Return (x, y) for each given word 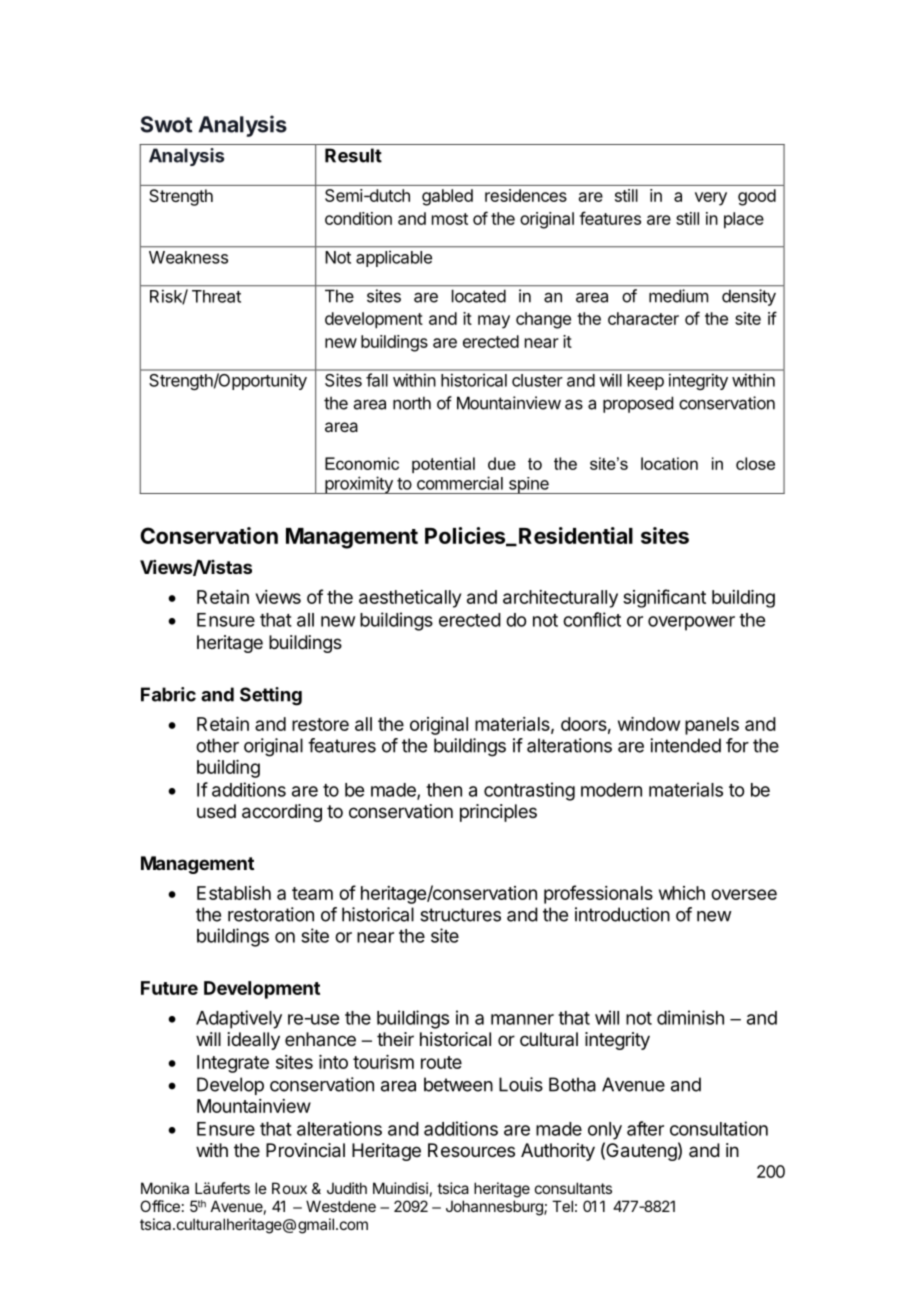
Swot (167, 124)
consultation (719, 1128)
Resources (471, 1150)
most (450, 219)
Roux (289, 1188)
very (711, 199)
